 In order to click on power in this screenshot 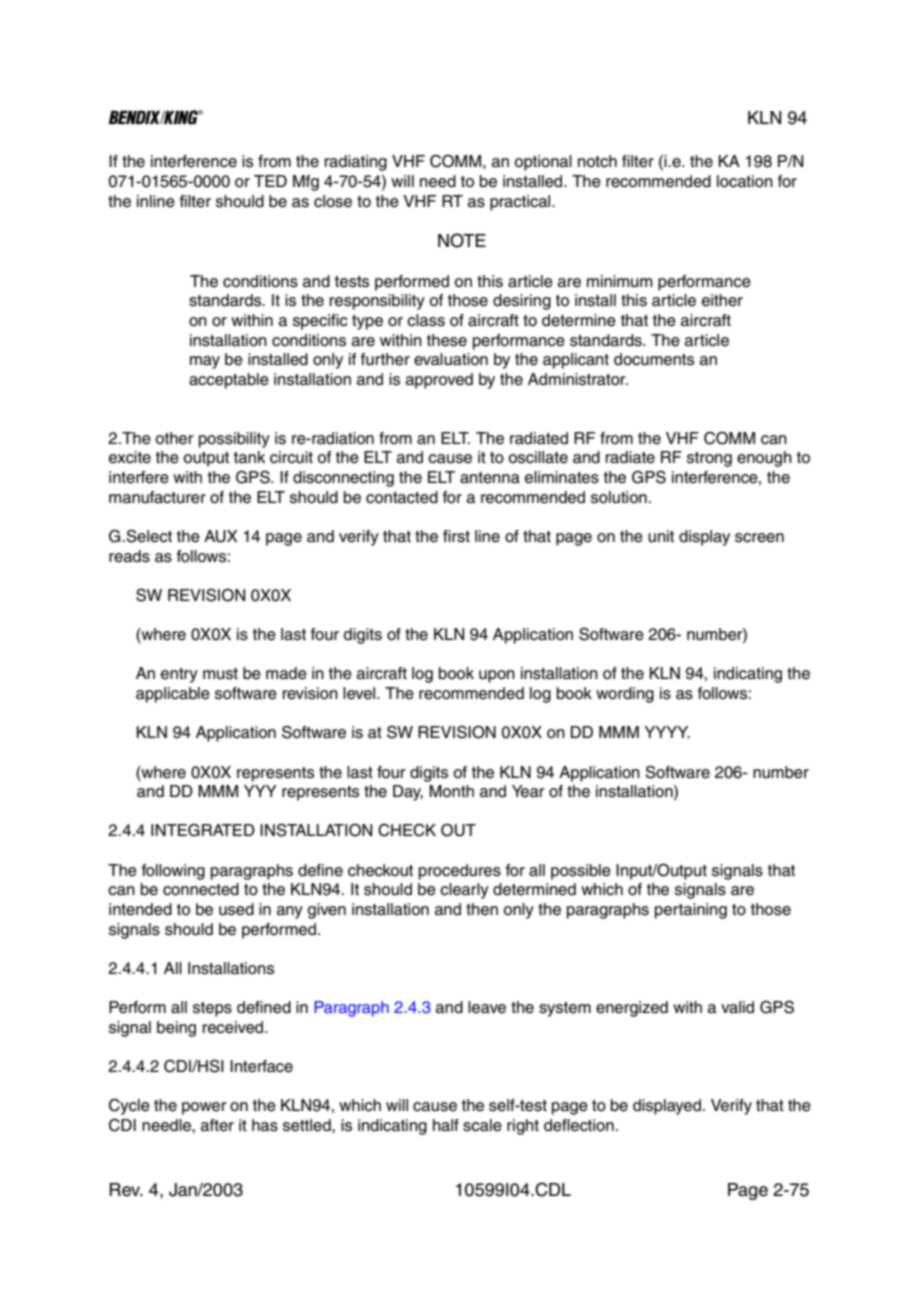, I will do `click(204, 1108)`.
